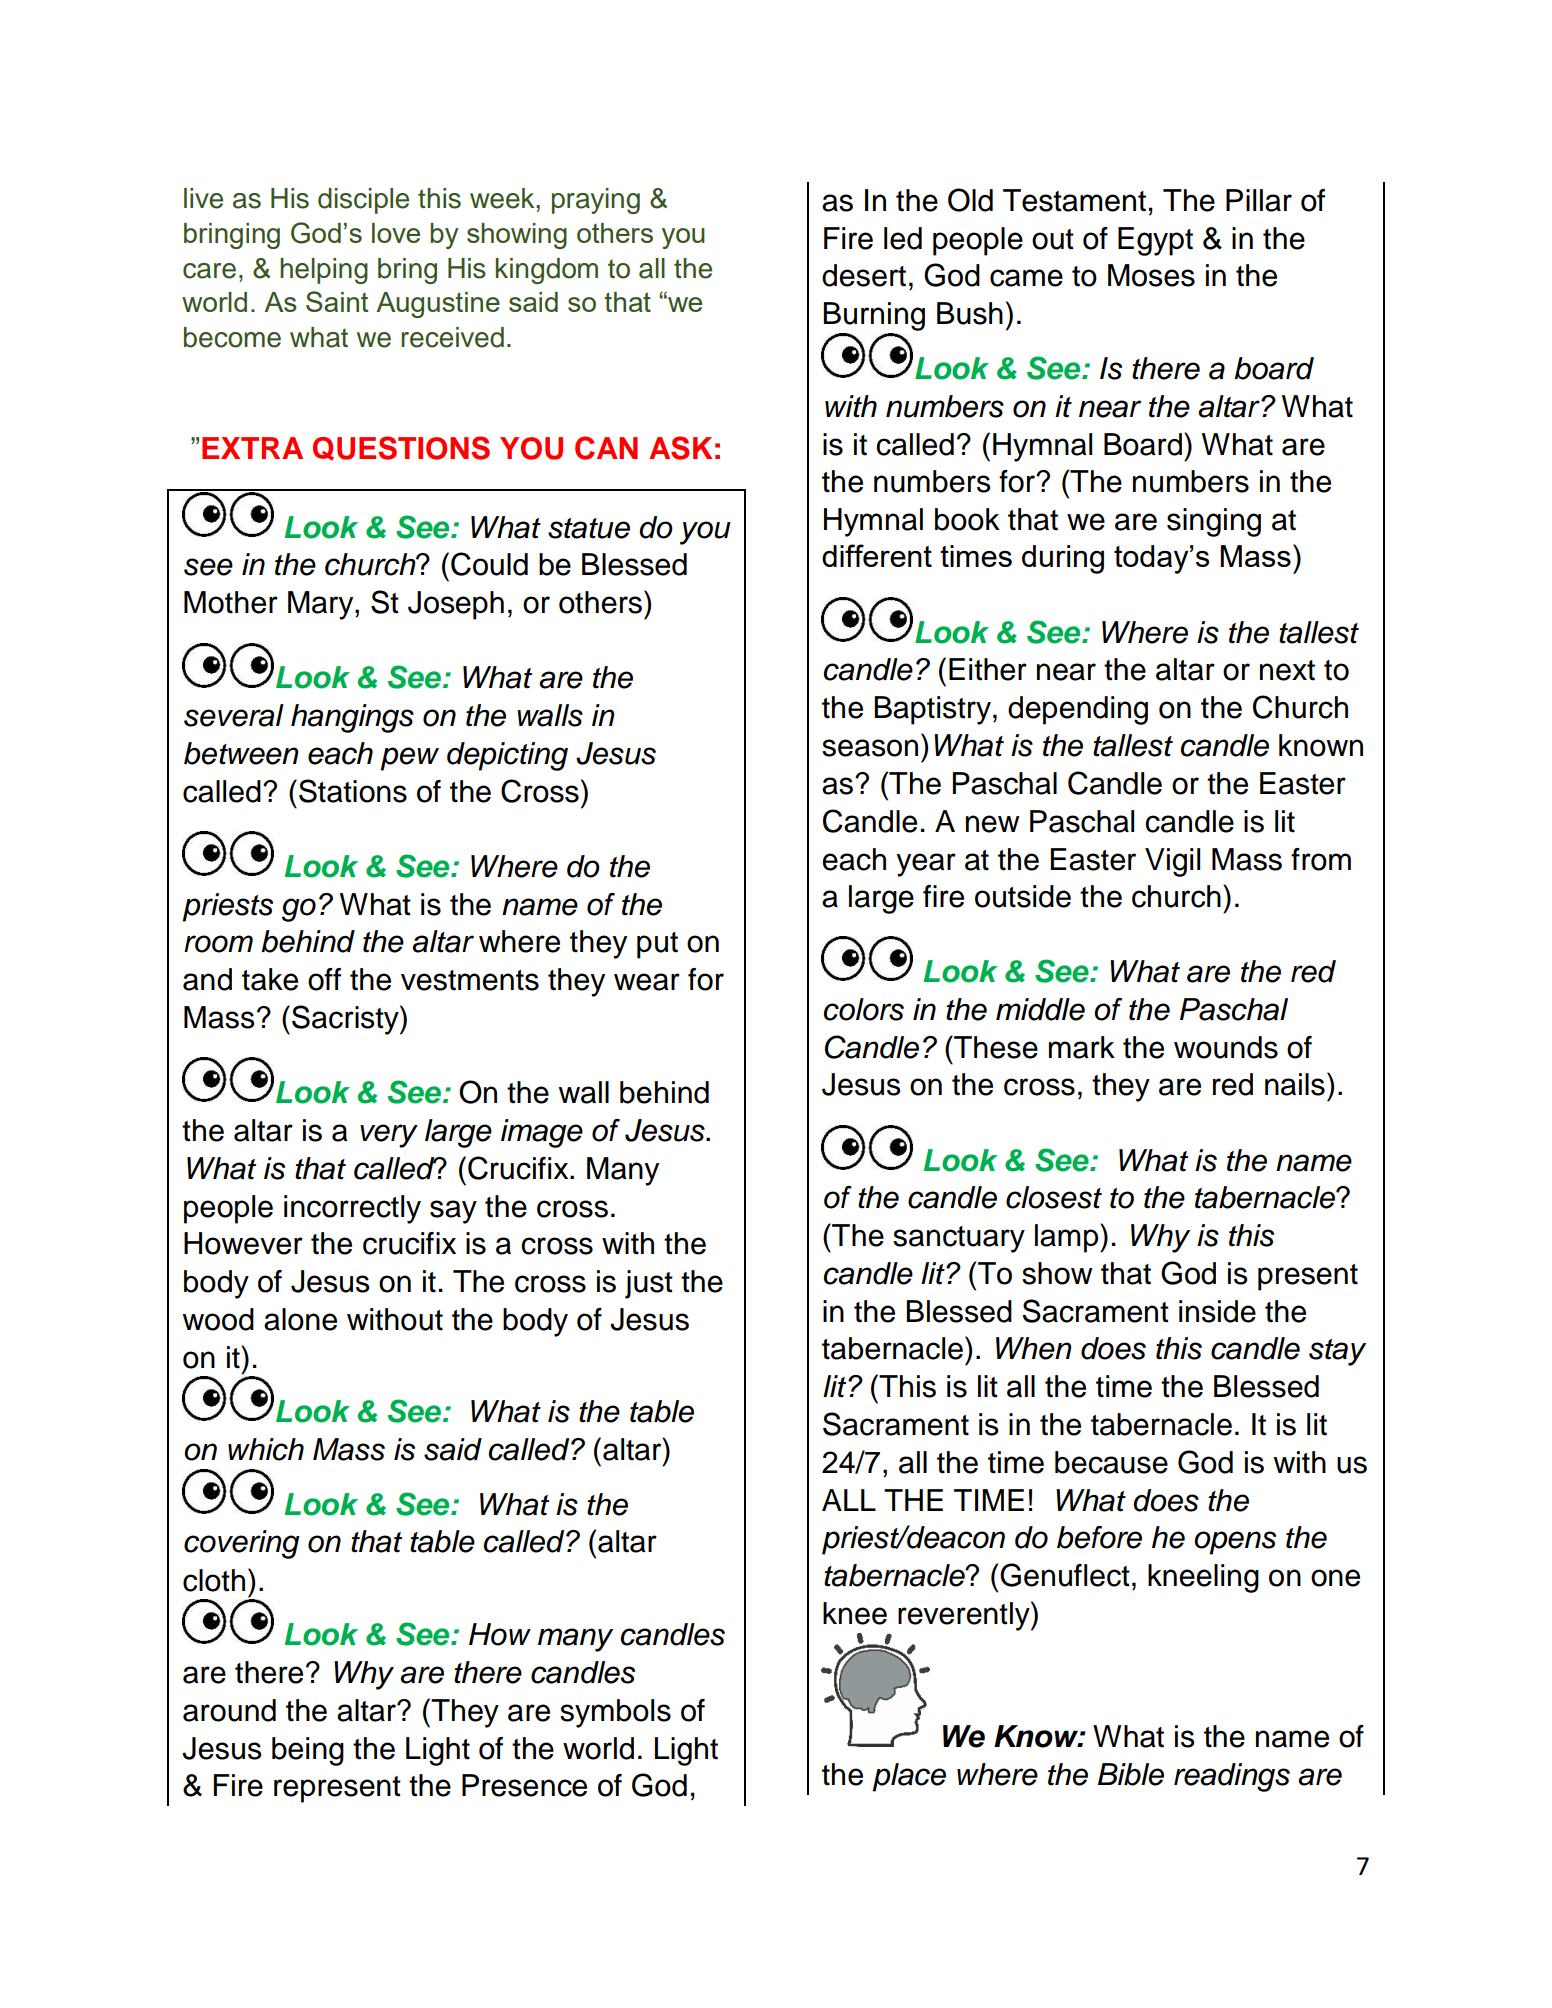  Describe the element at coordinates (324, 271) in the screenshot. I see `helping` at that location.
